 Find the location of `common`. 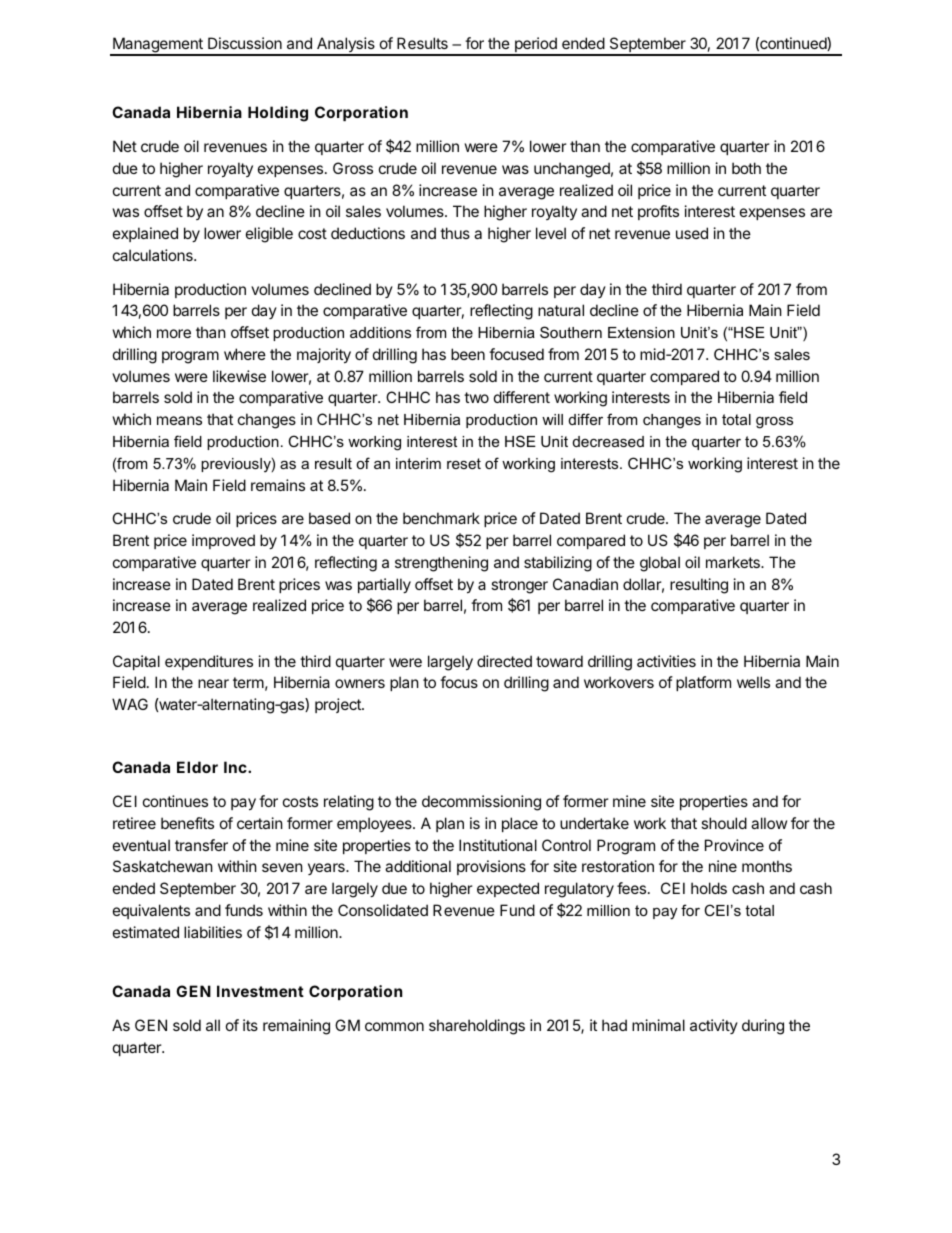

common is located at coordinates (394, 1026).
